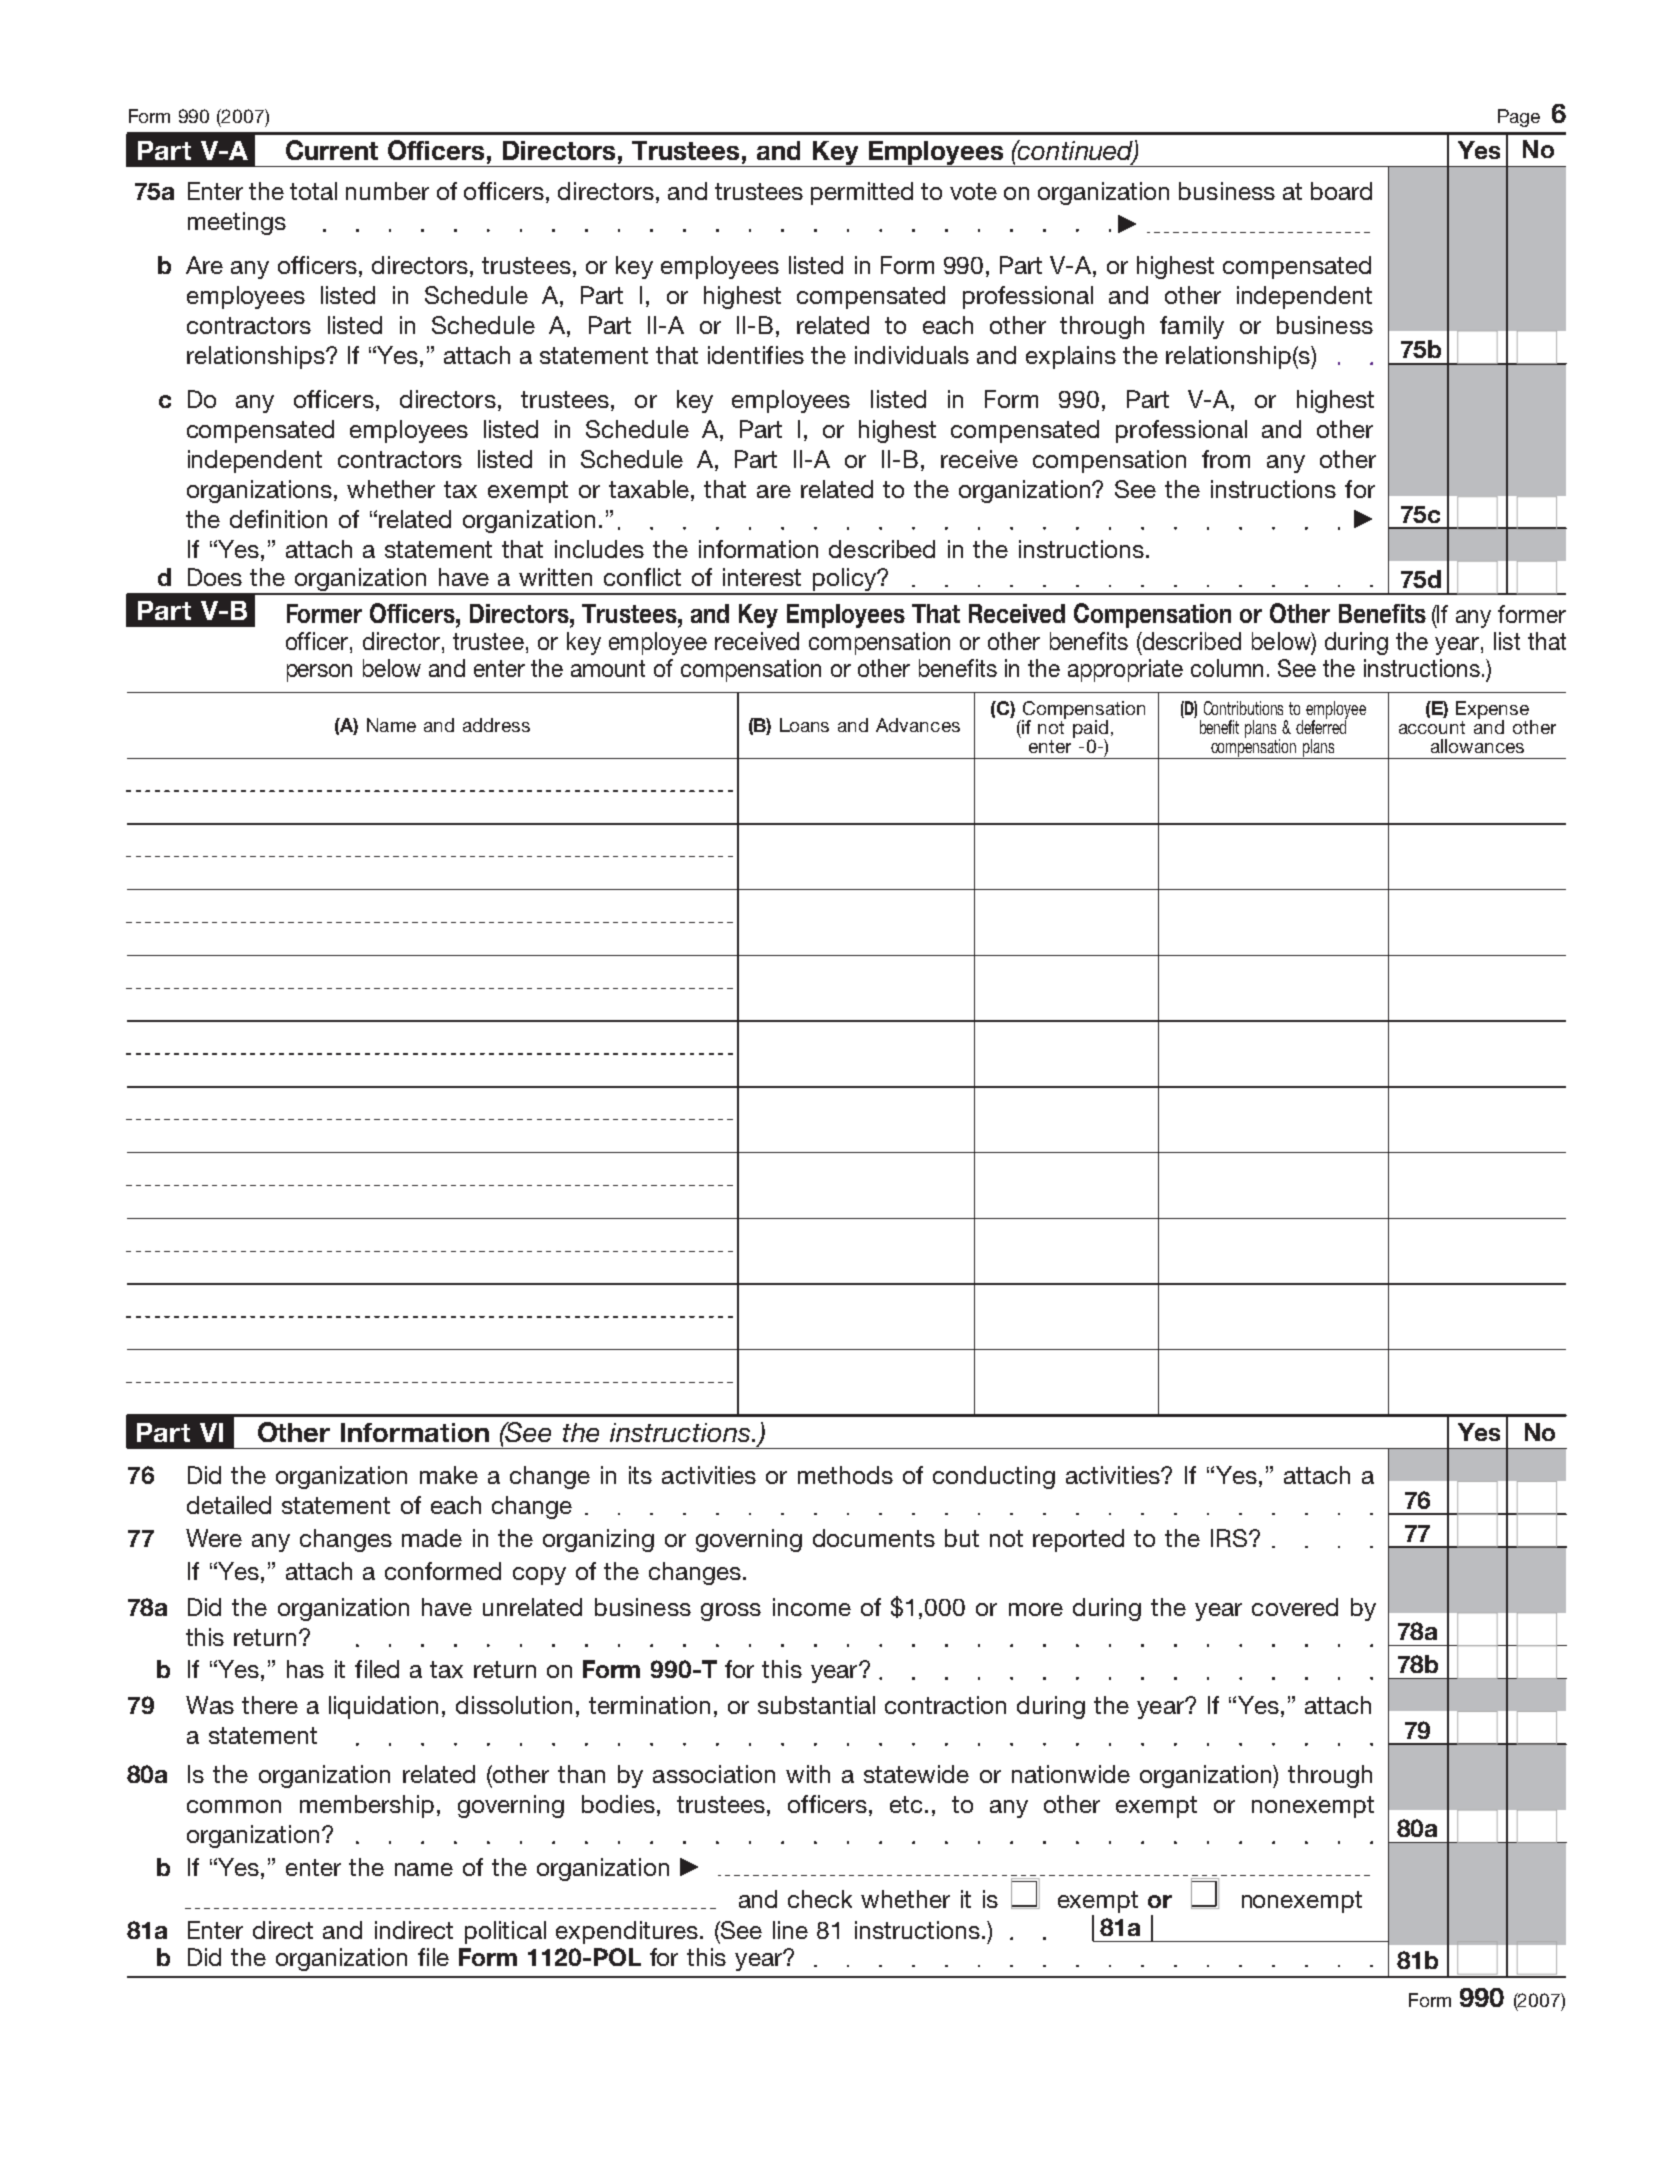 The width and height of the document is (1669, 2160). What do you see at coordinates (820, 1899) in the document?
I see `check` at bounding box center [820, 1899].
